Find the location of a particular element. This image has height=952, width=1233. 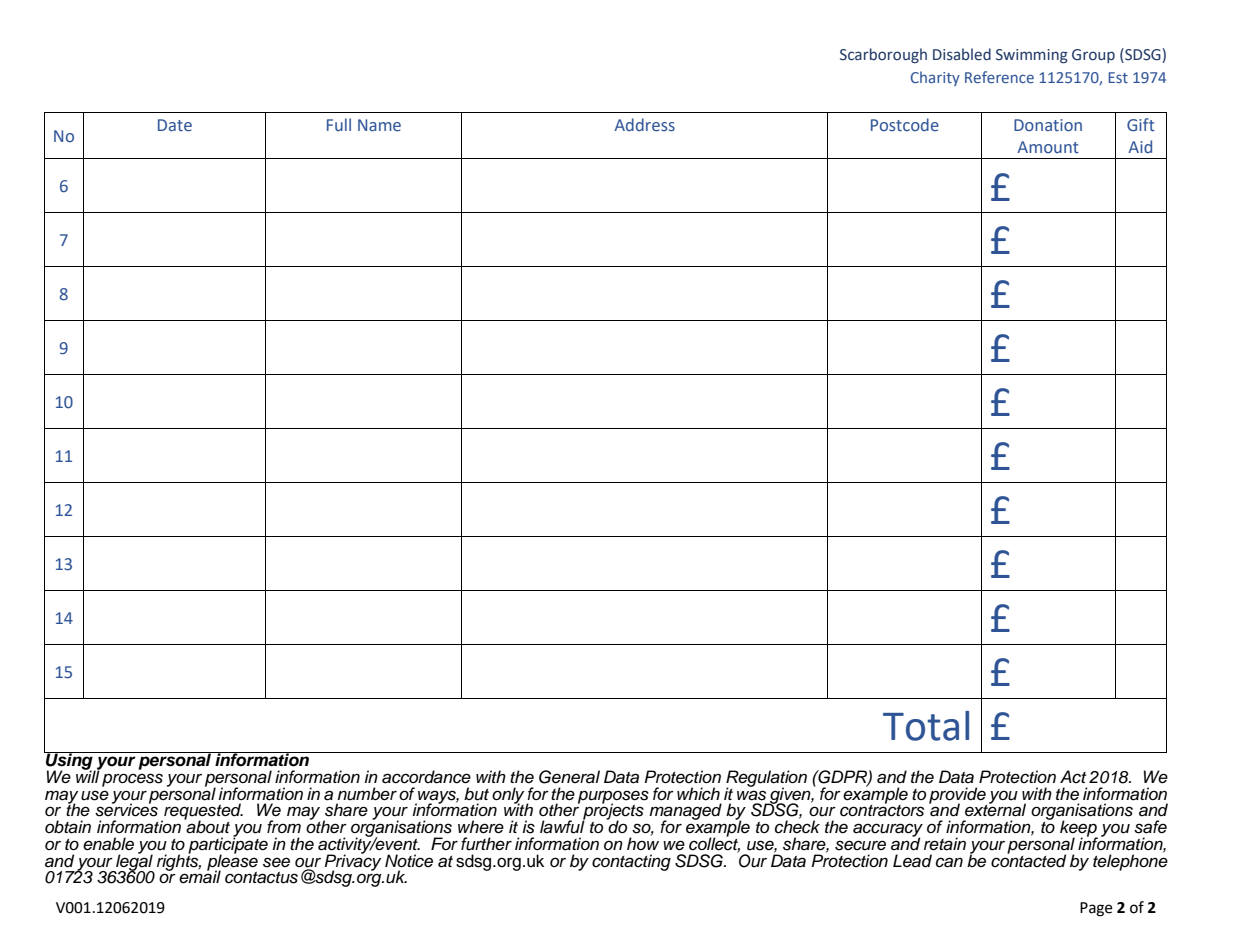

Total is located at coordinates (926, 726).
